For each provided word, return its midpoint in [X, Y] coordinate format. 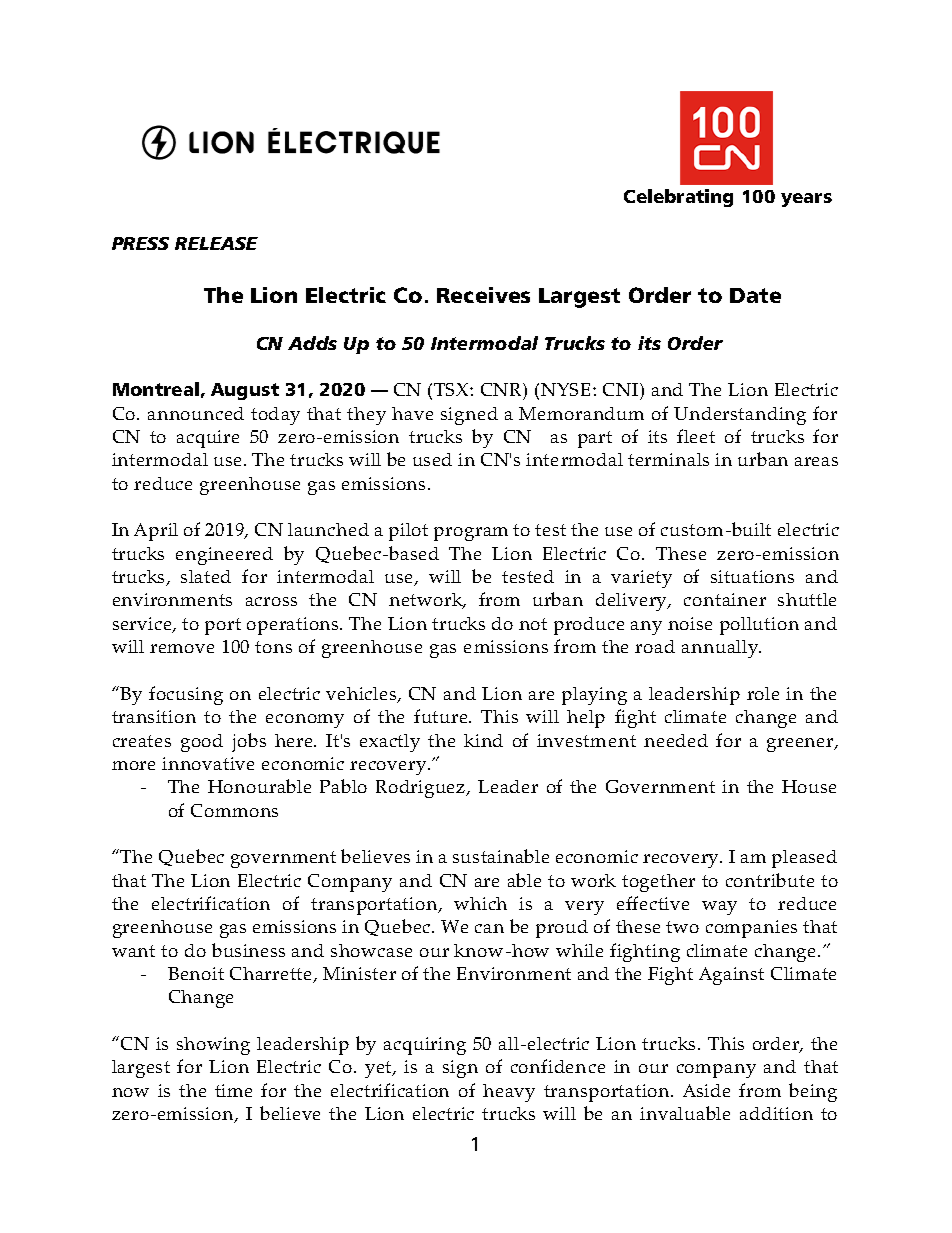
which [480, 903]
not [533, 624]
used [432, 459]
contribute [770, 880]
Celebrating [678, 198]
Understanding [740, 416]
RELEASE [216, 243]
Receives [483, 295]
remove [182, 648]
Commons [234, 810]
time [233, 1090]
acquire [208, 439]
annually [721, 649]
